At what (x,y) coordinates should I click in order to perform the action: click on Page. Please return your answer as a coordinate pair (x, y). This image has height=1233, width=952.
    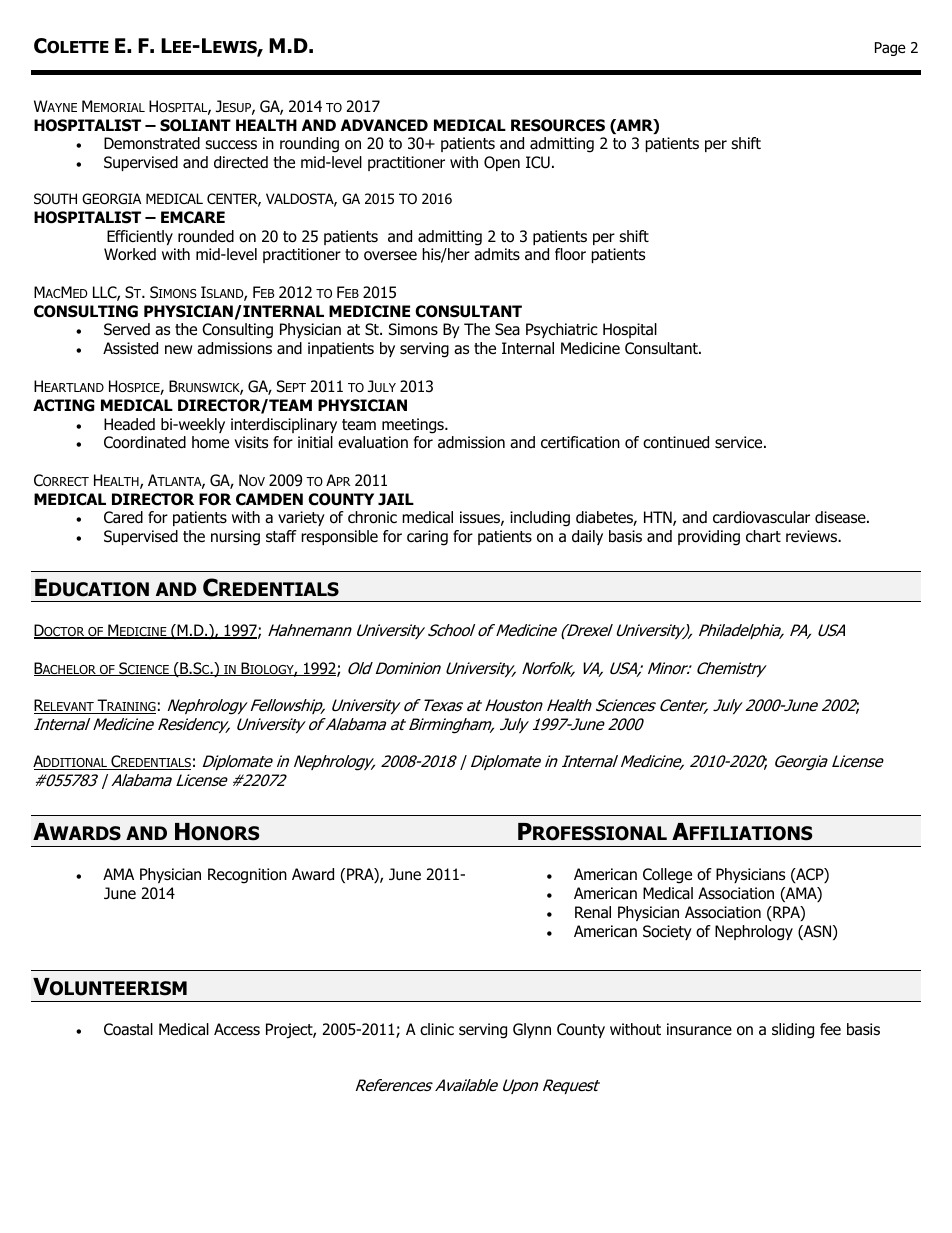
    Looking at the image, I should click on (890, 49).
